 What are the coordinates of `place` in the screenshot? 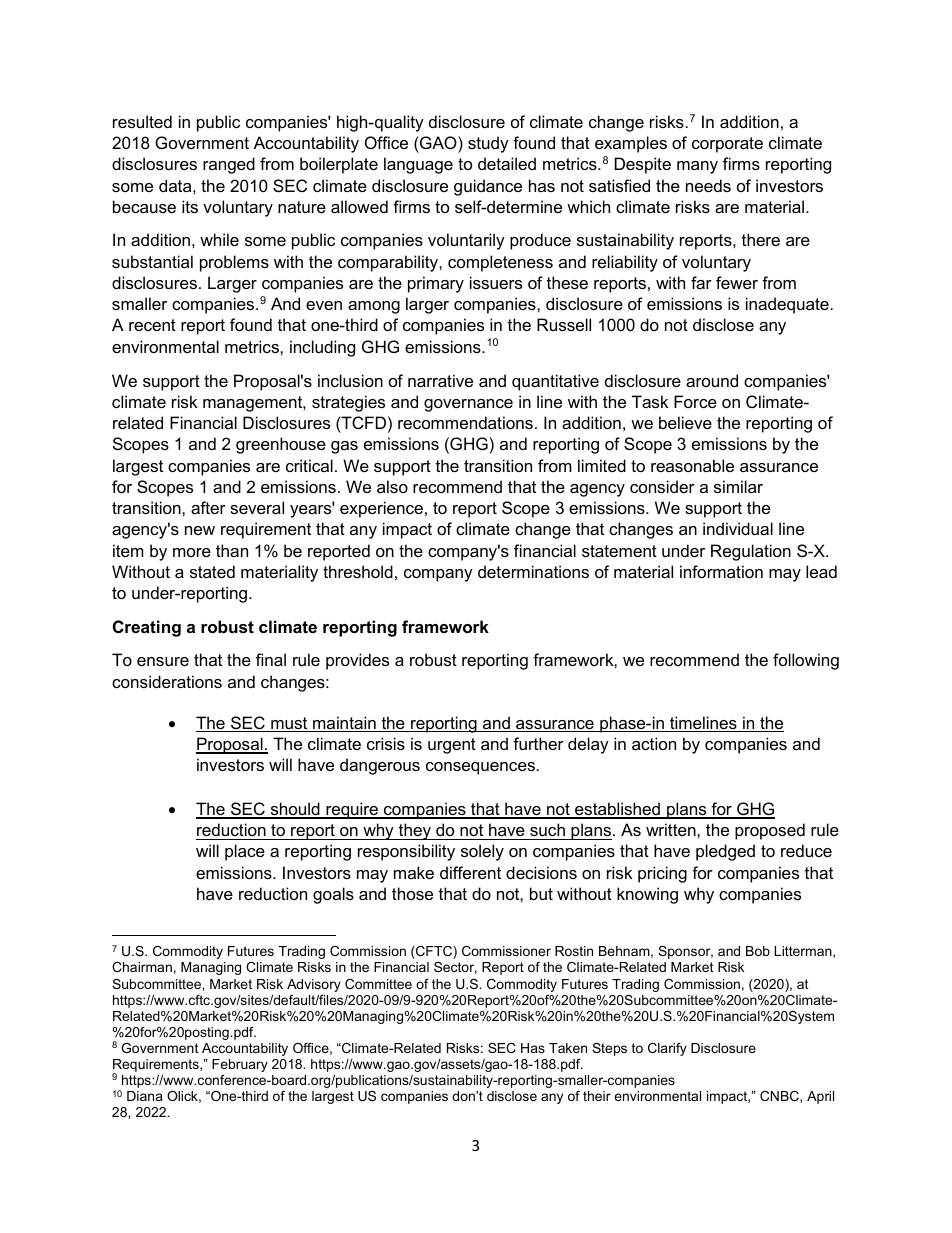 It's located at (245, 852).
